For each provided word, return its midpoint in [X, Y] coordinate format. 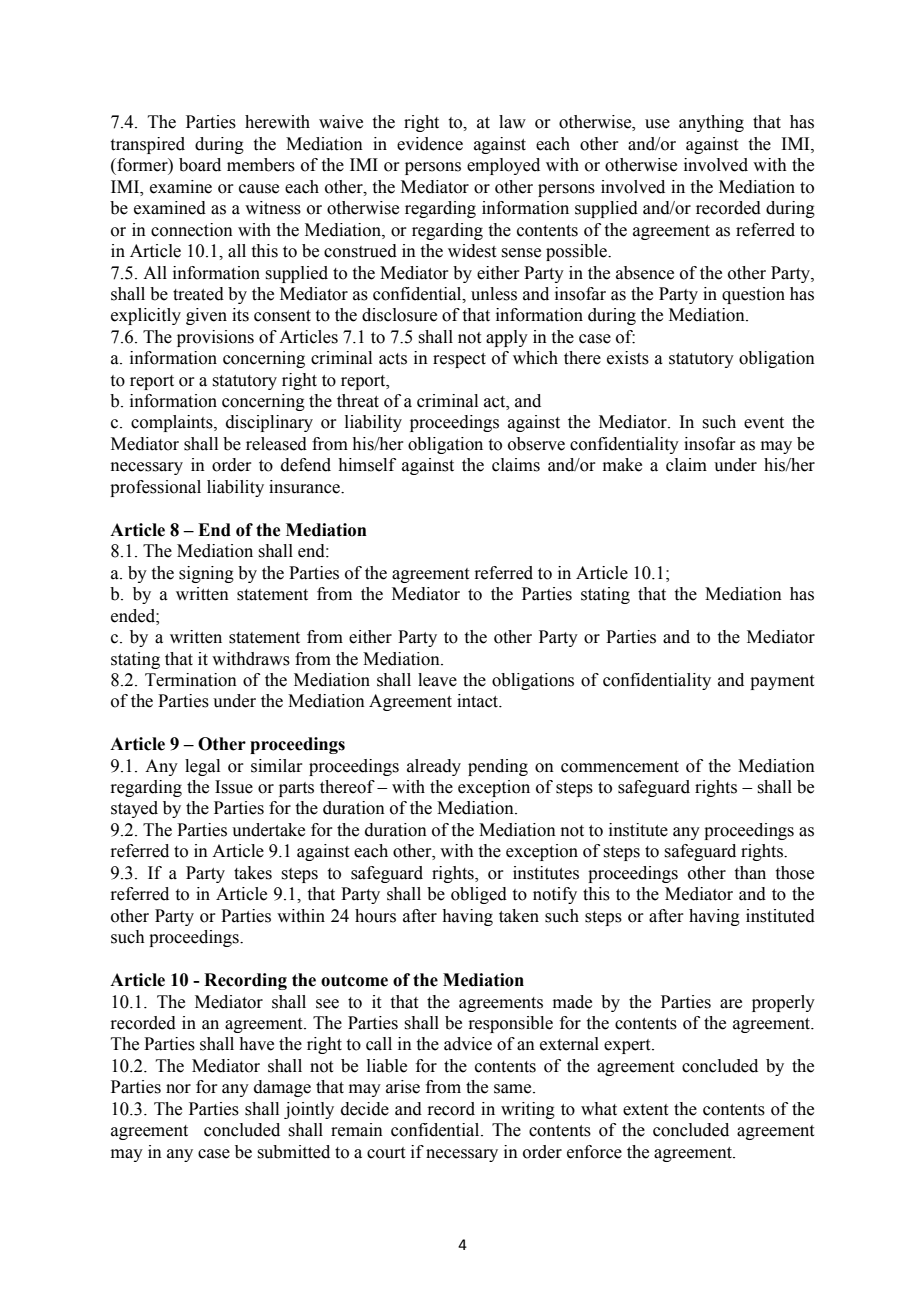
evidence [430, 144]
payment [782, 682]
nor [178, 1089]
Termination [191, 680]
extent [645, 1110]
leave [437, 680]
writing [528, 1110]
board [200, 165]
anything [711, 123]
